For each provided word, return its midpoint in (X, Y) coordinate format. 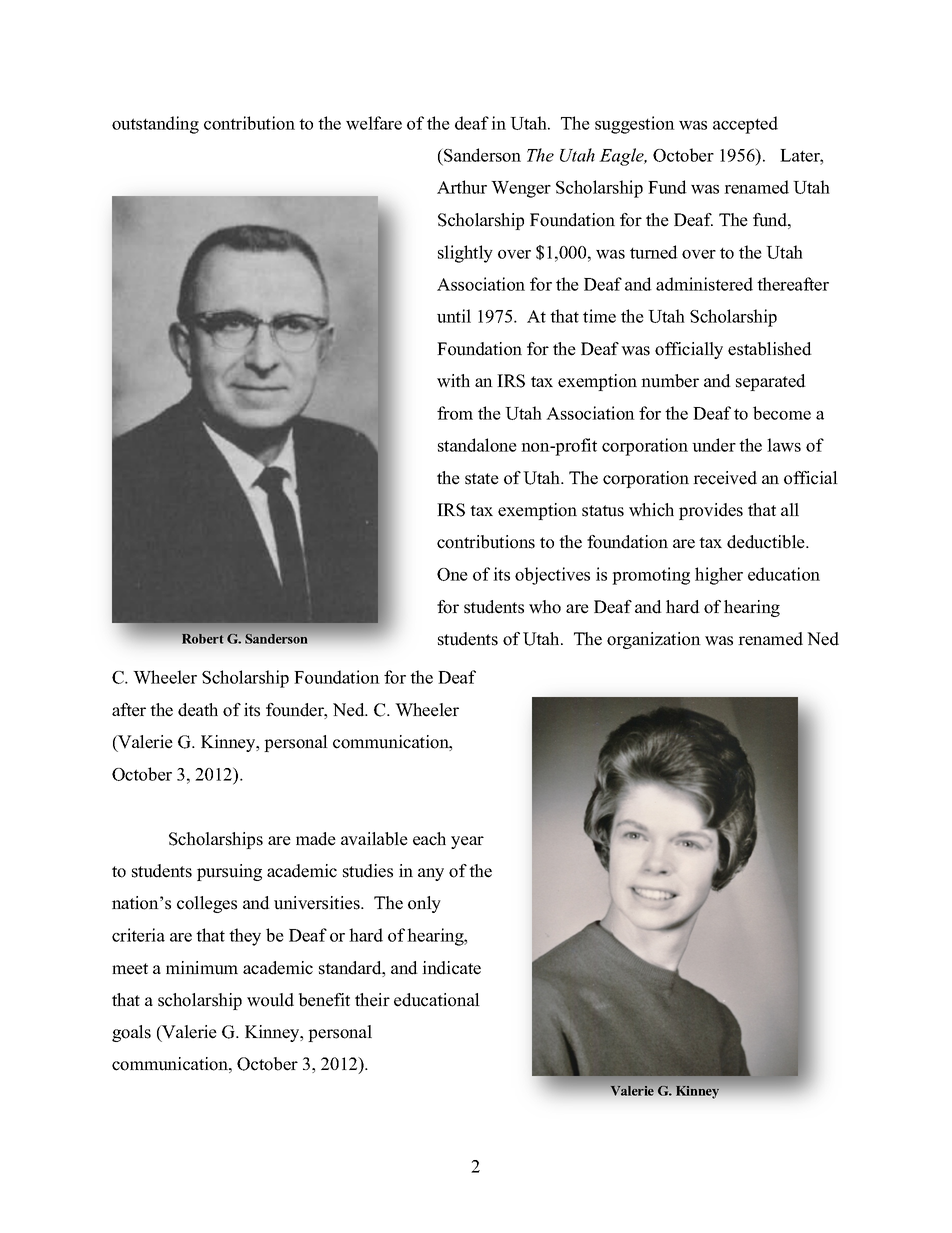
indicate (451, 968)
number (670, 381)
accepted (745, 125)
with (453, 381)
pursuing (229, 872)
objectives (552, 576)
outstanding (155, 125)
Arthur (462, 187)
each (429, 839)
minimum (202, 968)
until (454, 316)
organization (654, 640)
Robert (202, 639)
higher (719, 576)
